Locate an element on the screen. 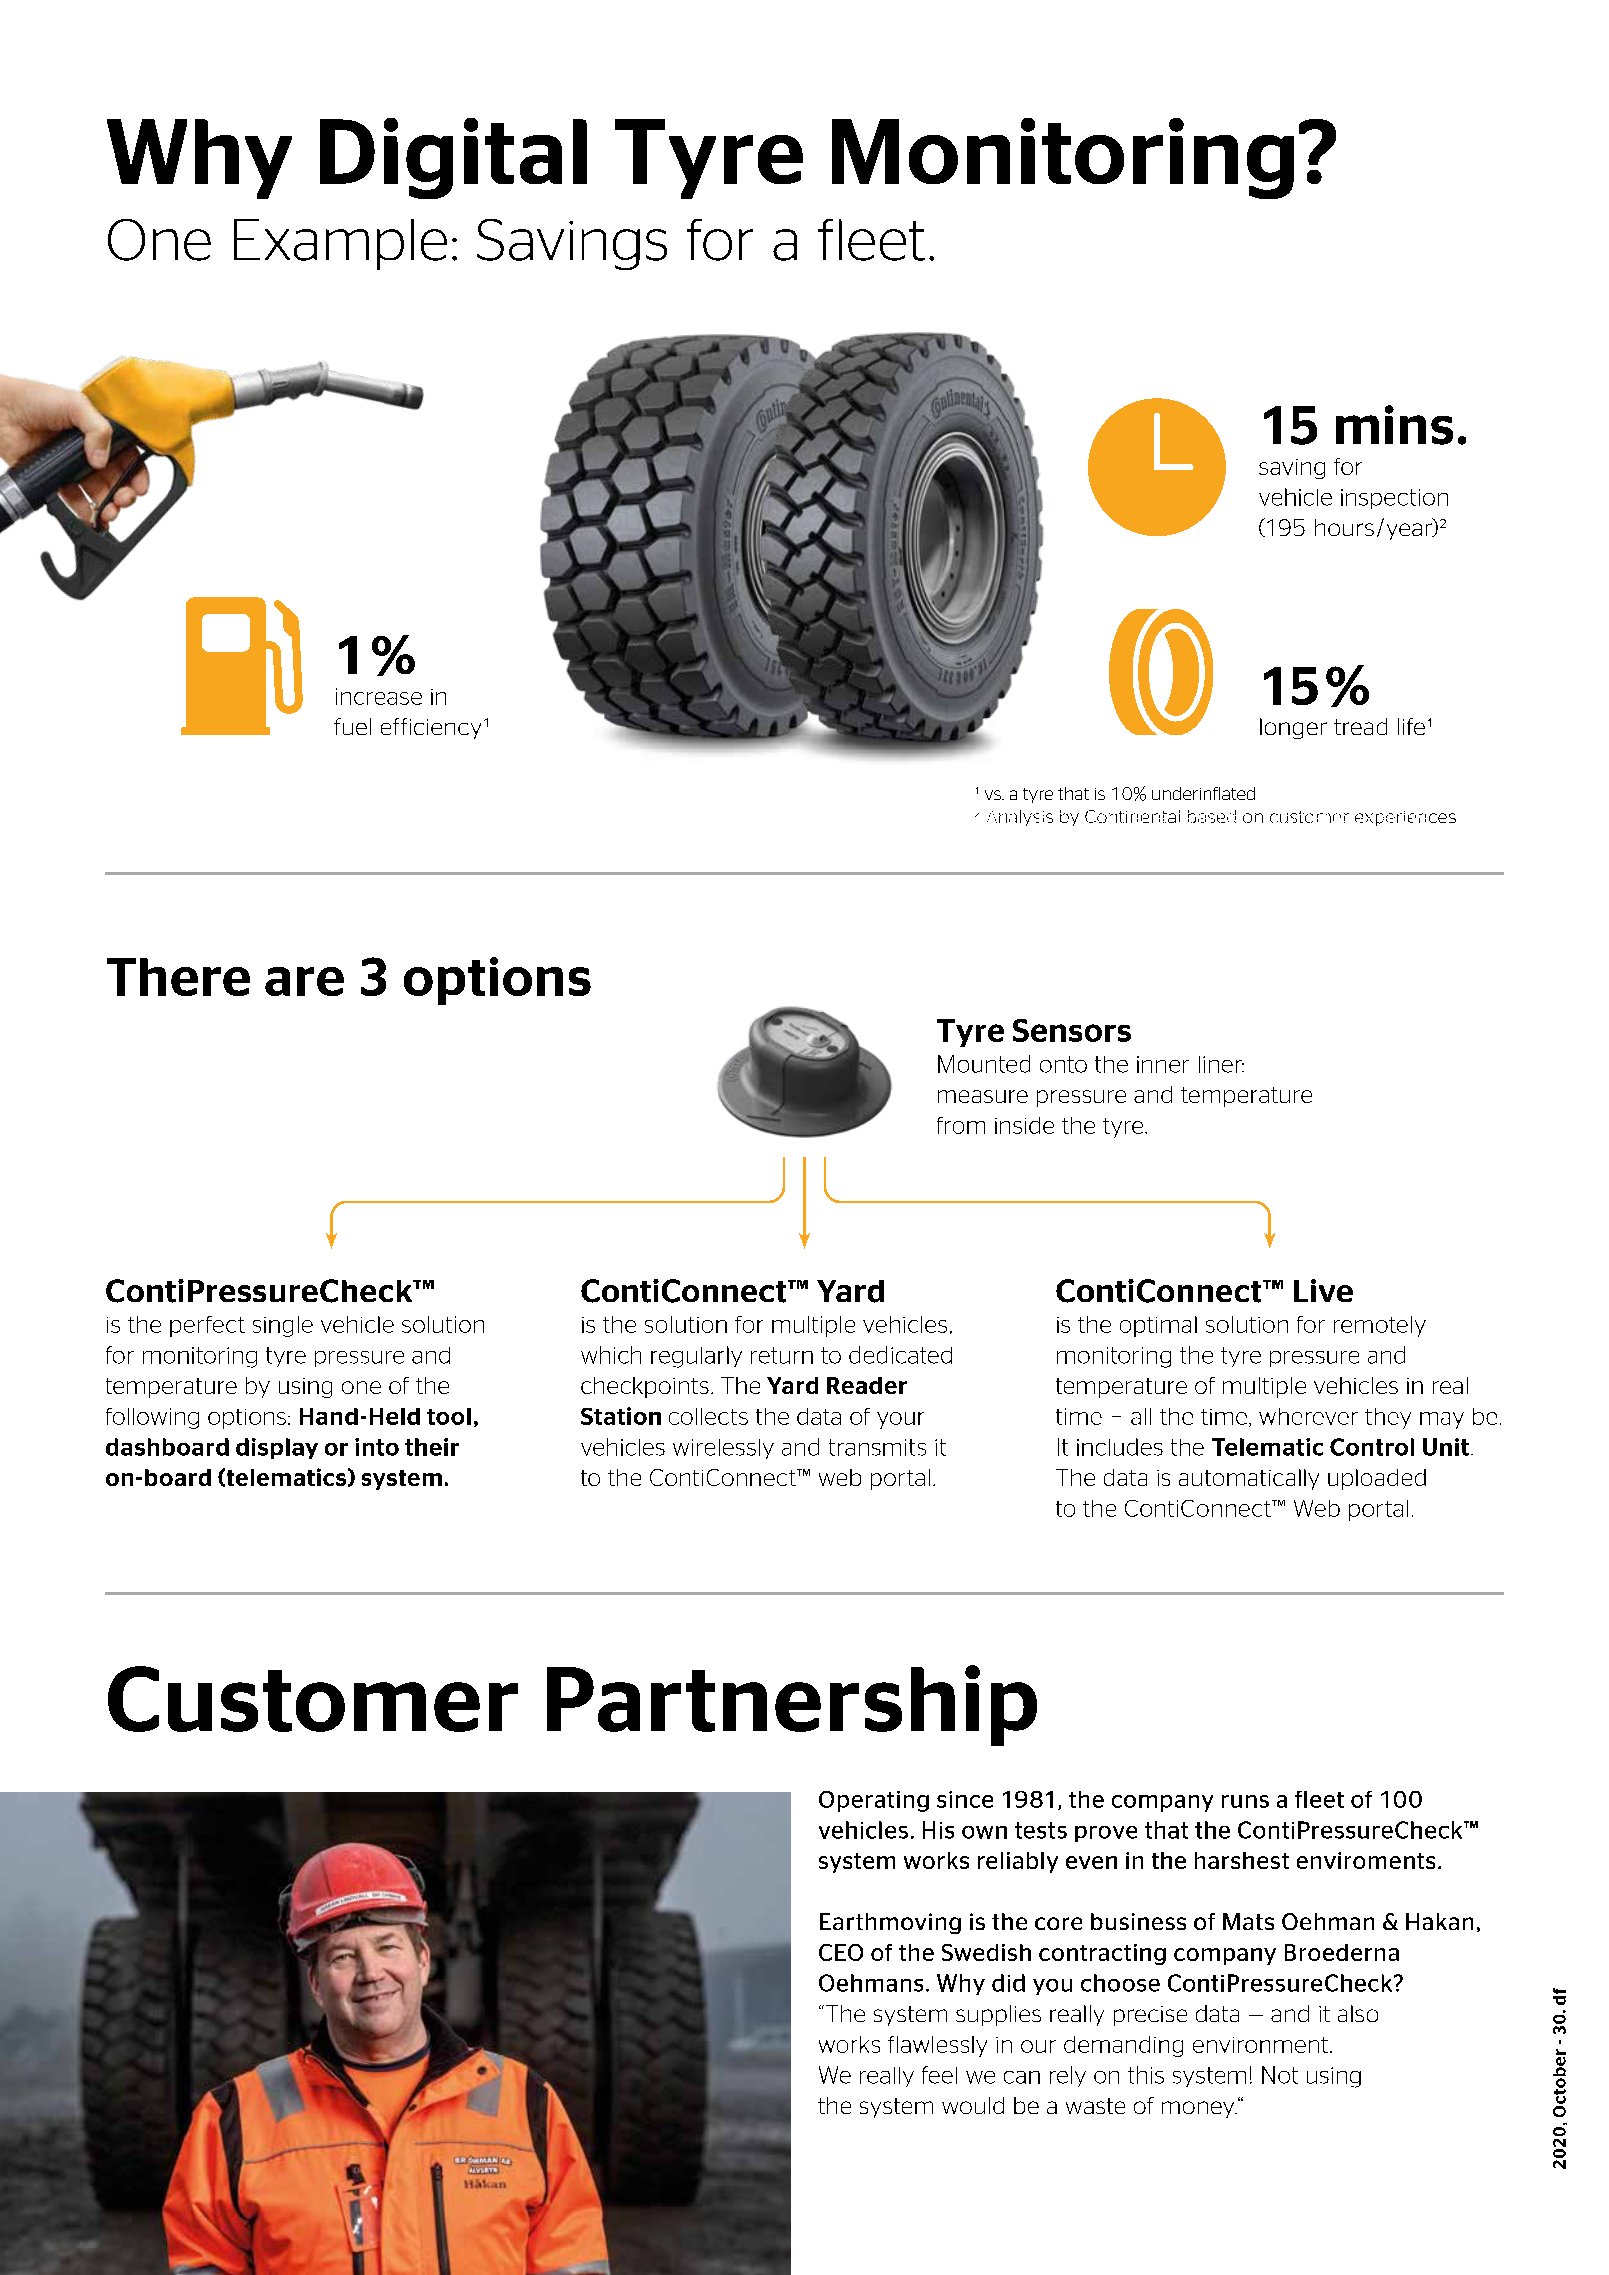  Digital is located at coordinates (453, 158).
